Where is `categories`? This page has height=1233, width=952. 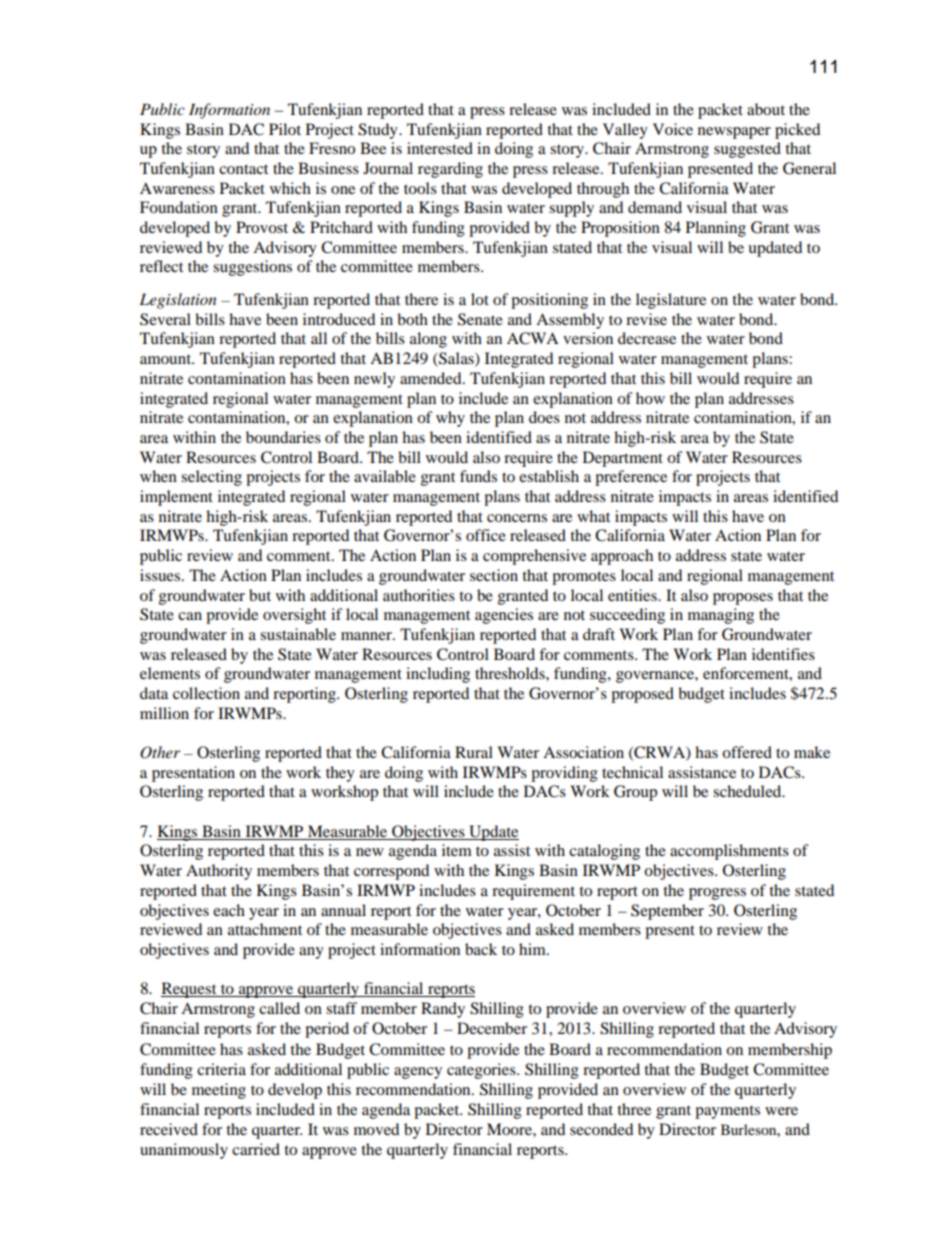
categories is located at coordinates (482, 1071).
